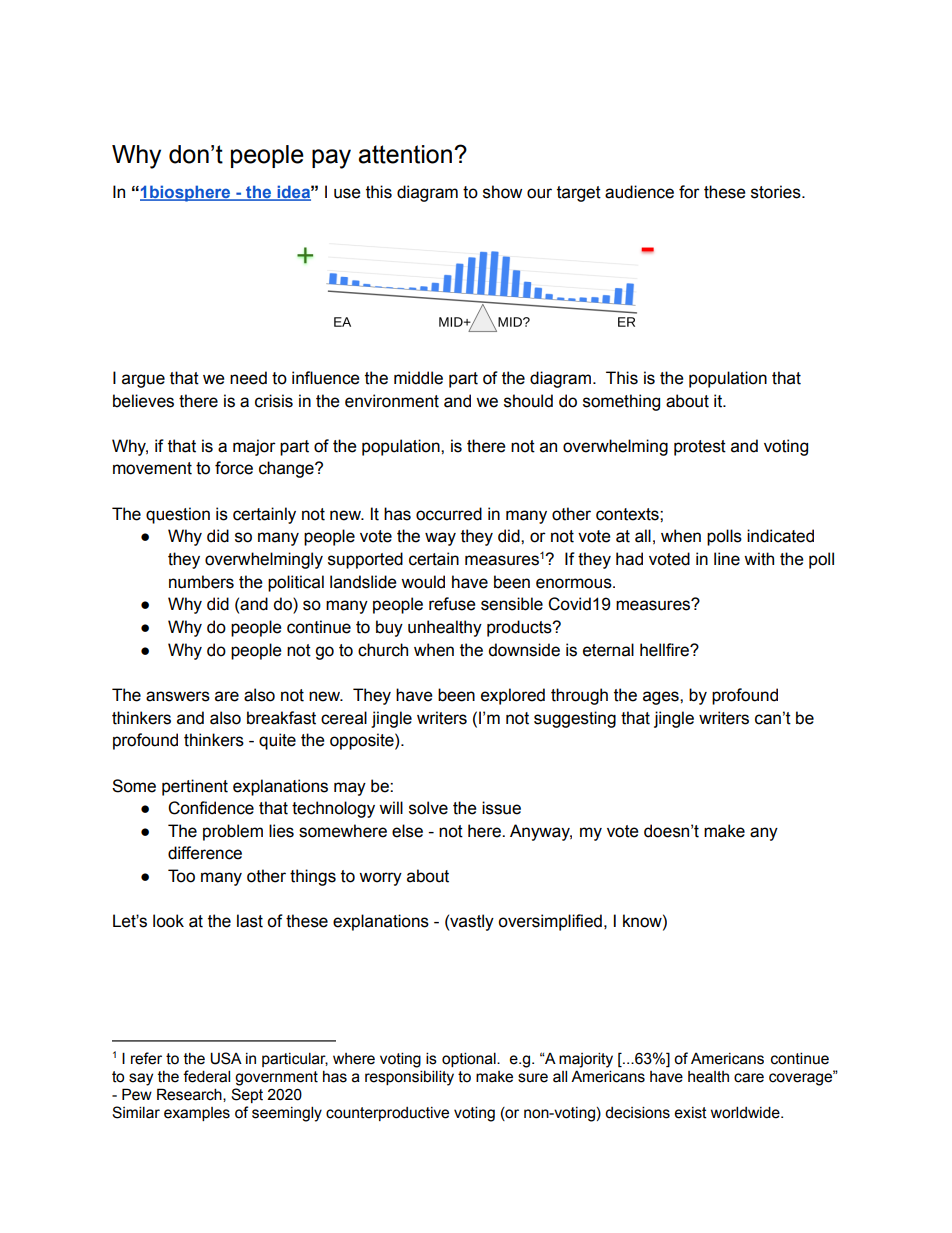 This page has height=1233, width=952. What do you see at coordinates (639, 192) in the page?
I see `audience` at bounding box center [639, 192].
